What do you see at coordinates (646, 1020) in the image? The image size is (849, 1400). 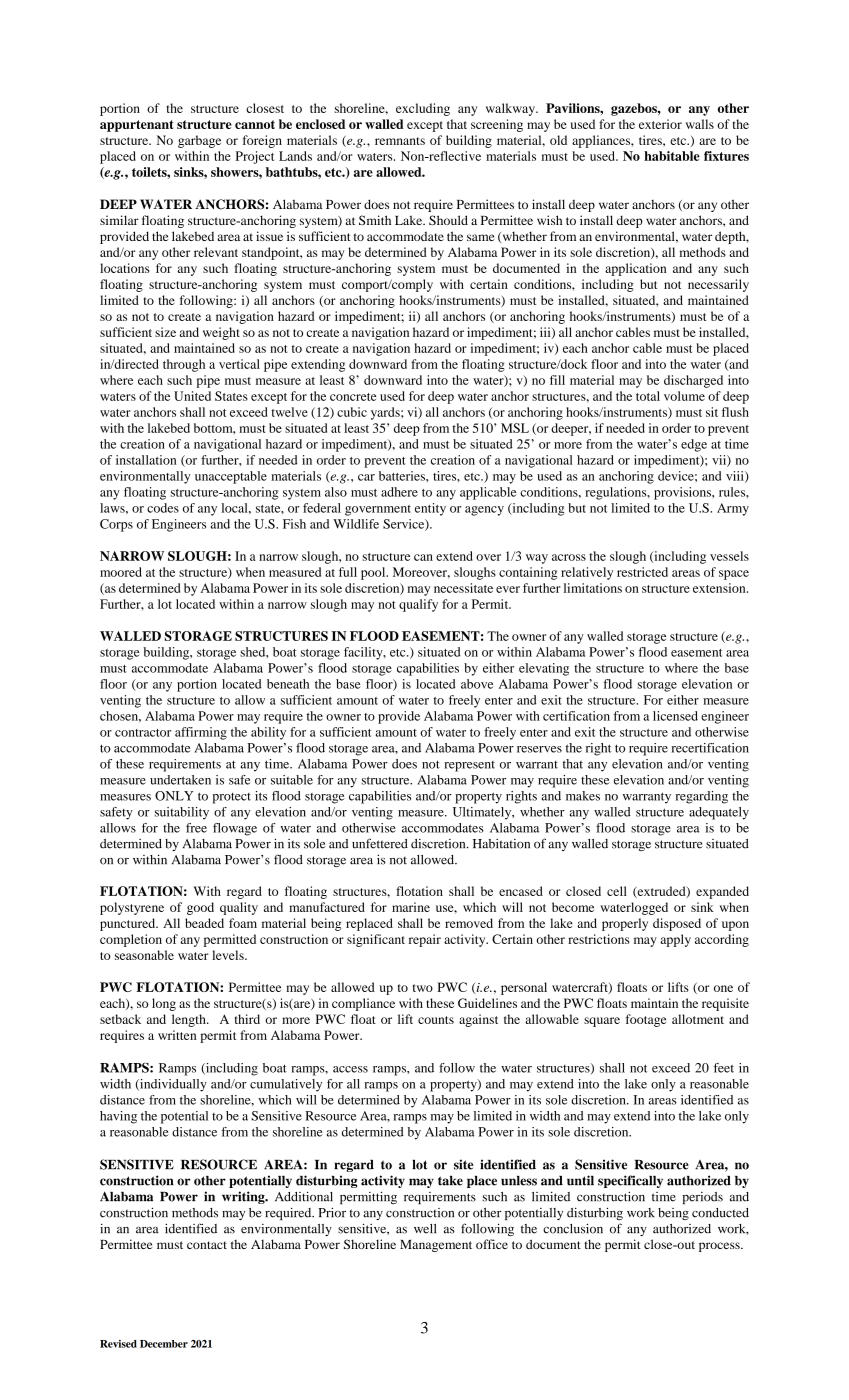 I see `footage` at bounding box center [646, 1020].
